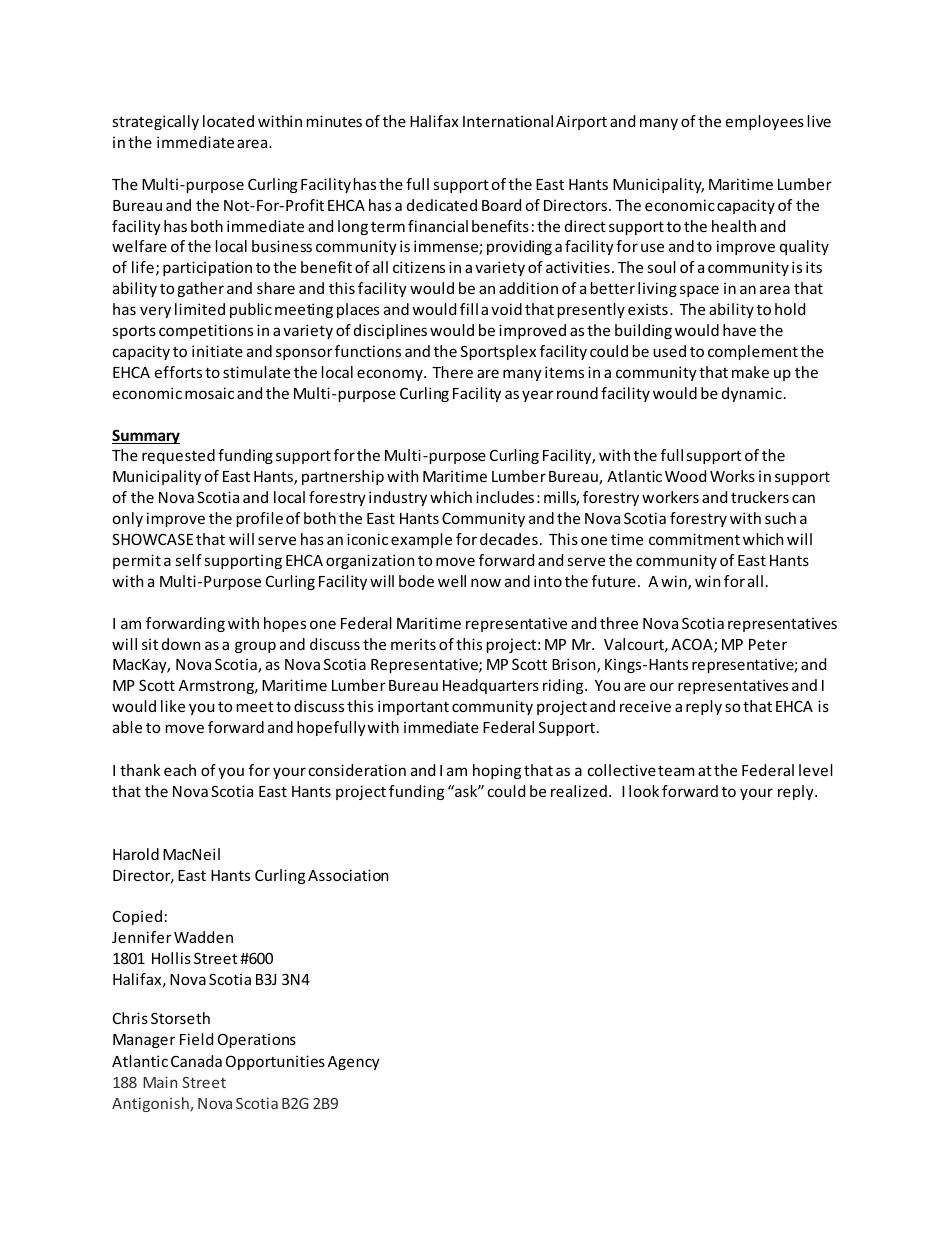 Image resolution: width=952 pixels, height=1233 pixels. What do you see at coordinates (676, 770) in the screenshot?
I see `team` at bounding box center [676, 770].
